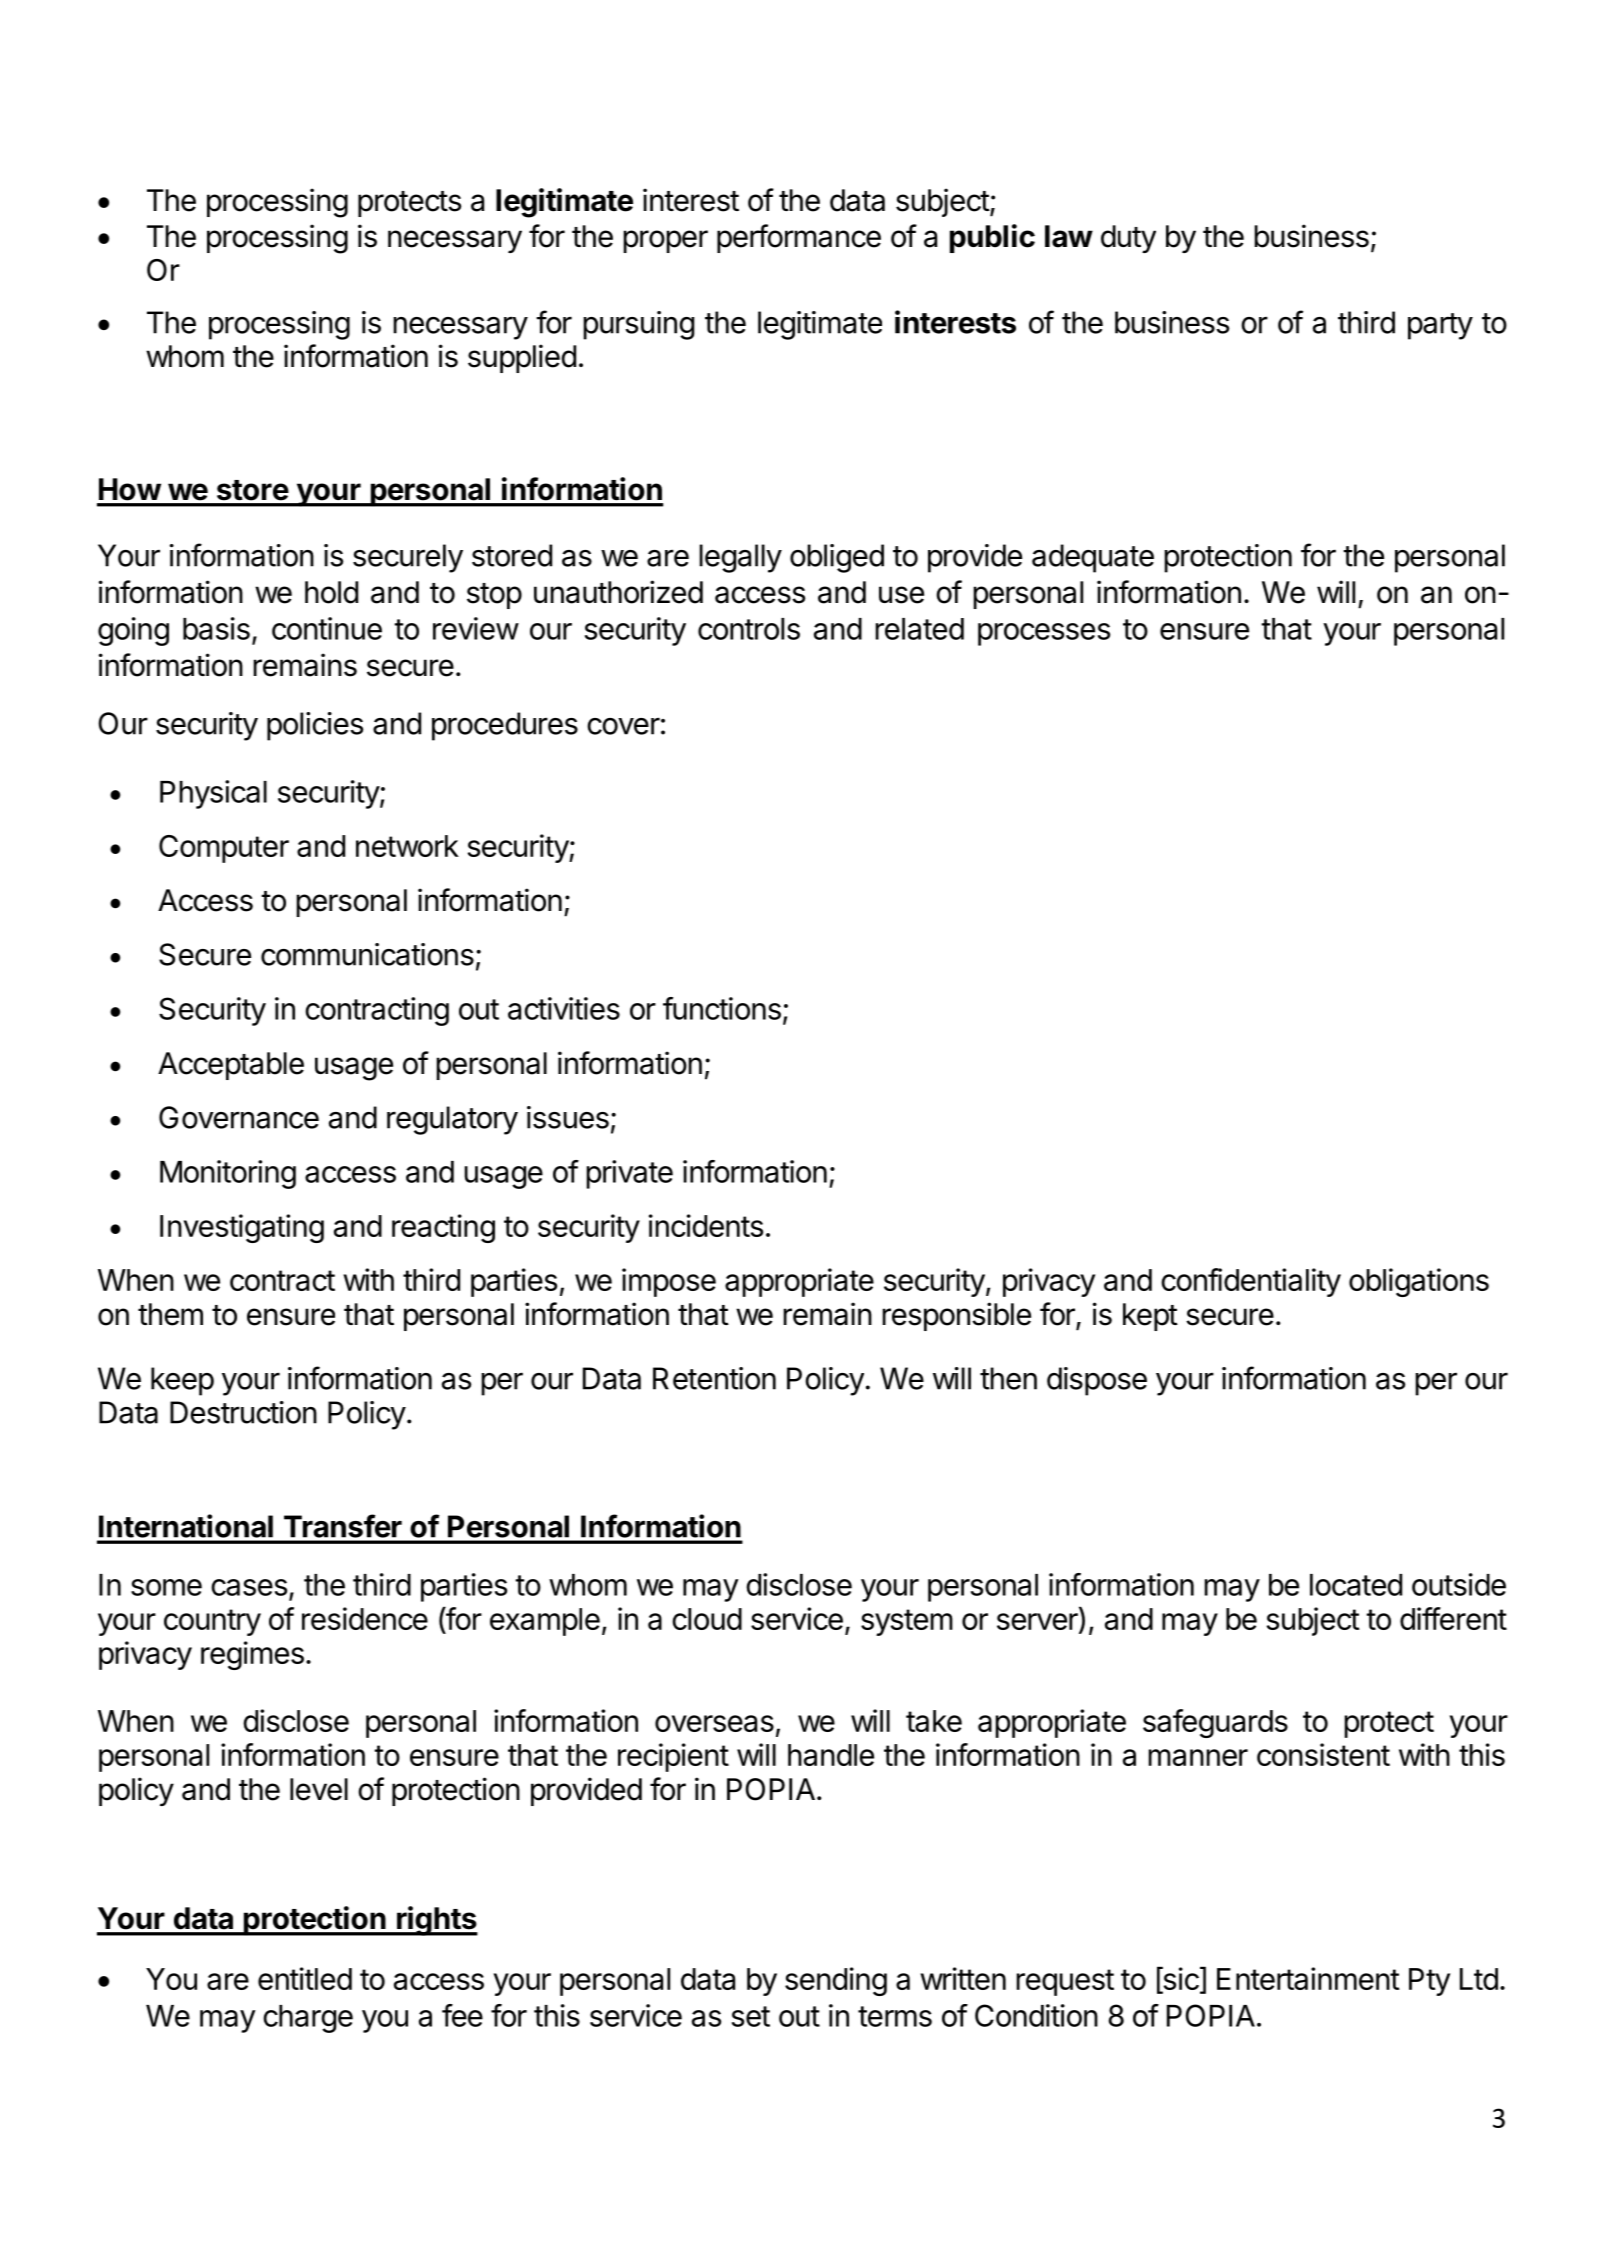 This page has width=1603, height=2267. What do you see at coordinates (239, 1117) in the page?
I see `Governance` at bounding box center [239, 1117].
